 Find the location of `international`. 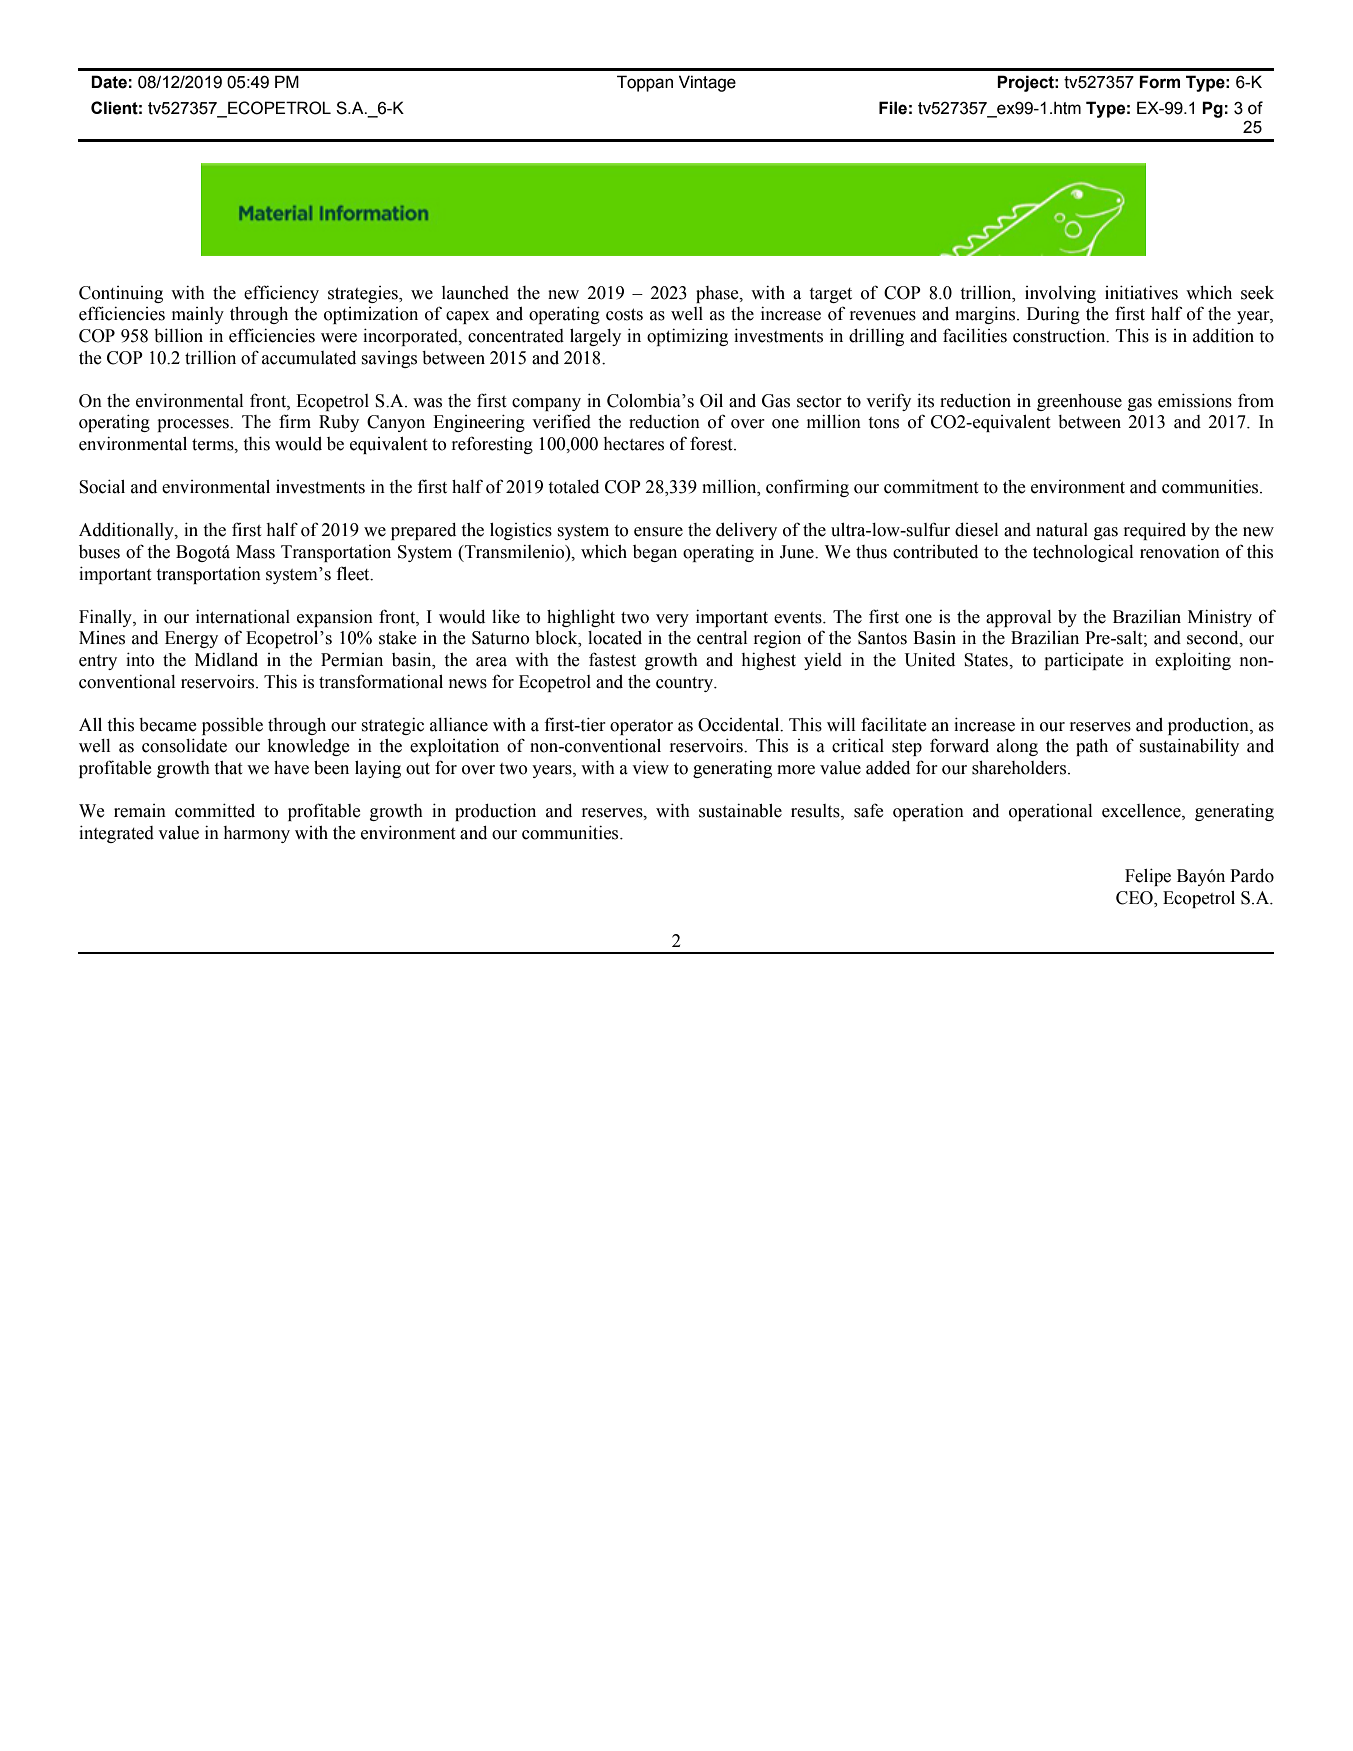

international is located at coordinates (243, 617).
